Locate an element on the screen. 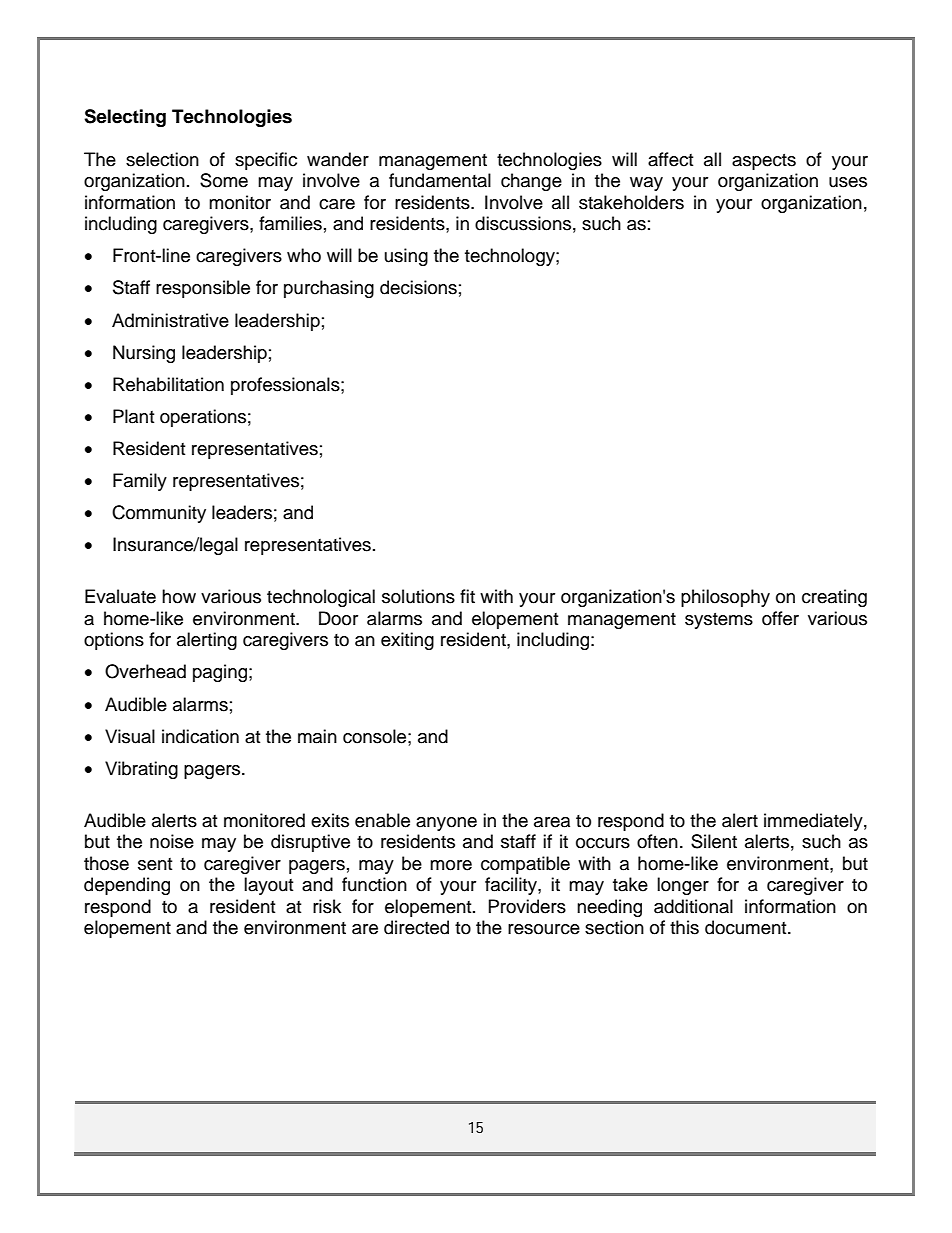 This screenshot has width=952, height=1233. fundamental is located at coordinates (440, 180).
